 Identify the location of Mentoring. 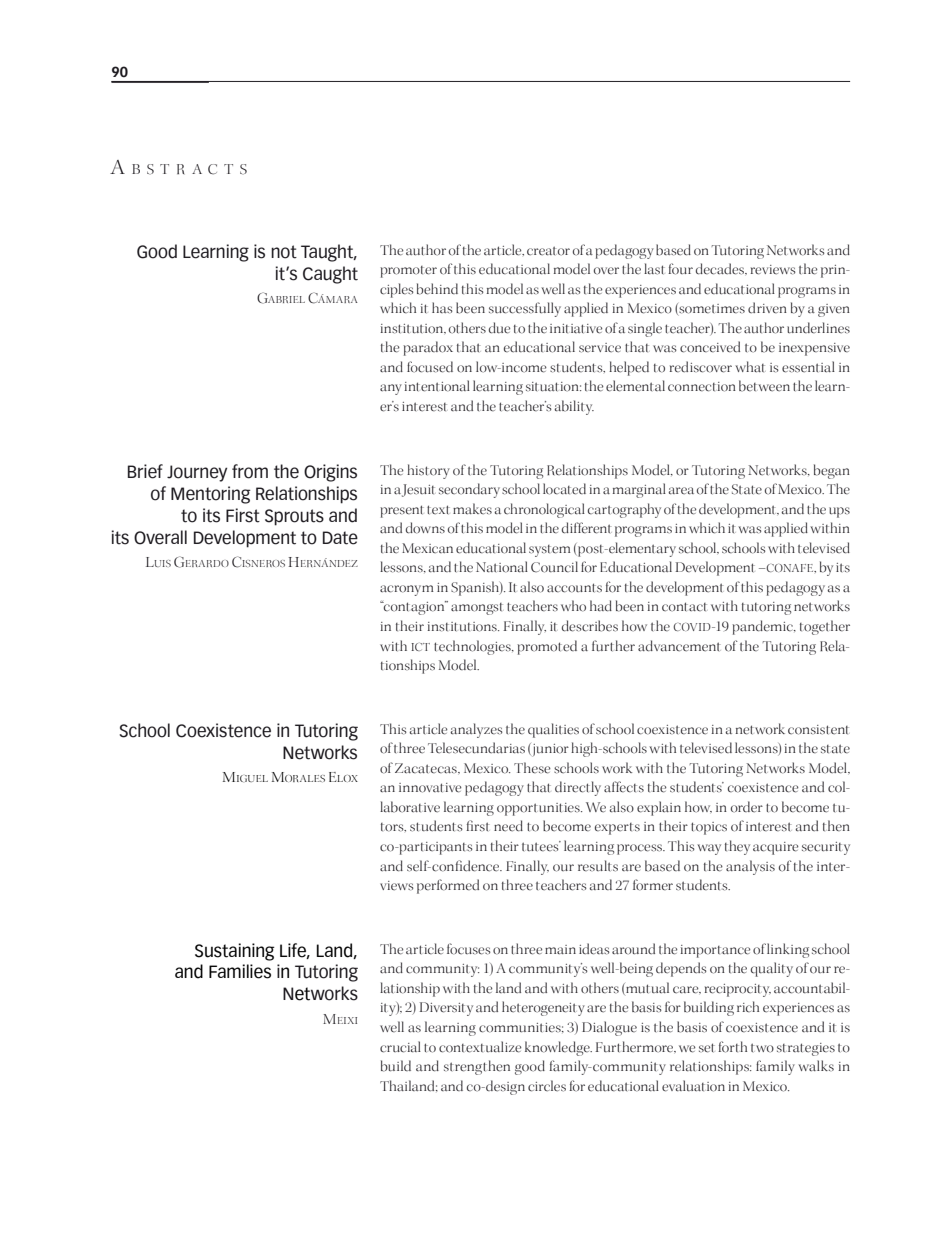
(211, 495).
